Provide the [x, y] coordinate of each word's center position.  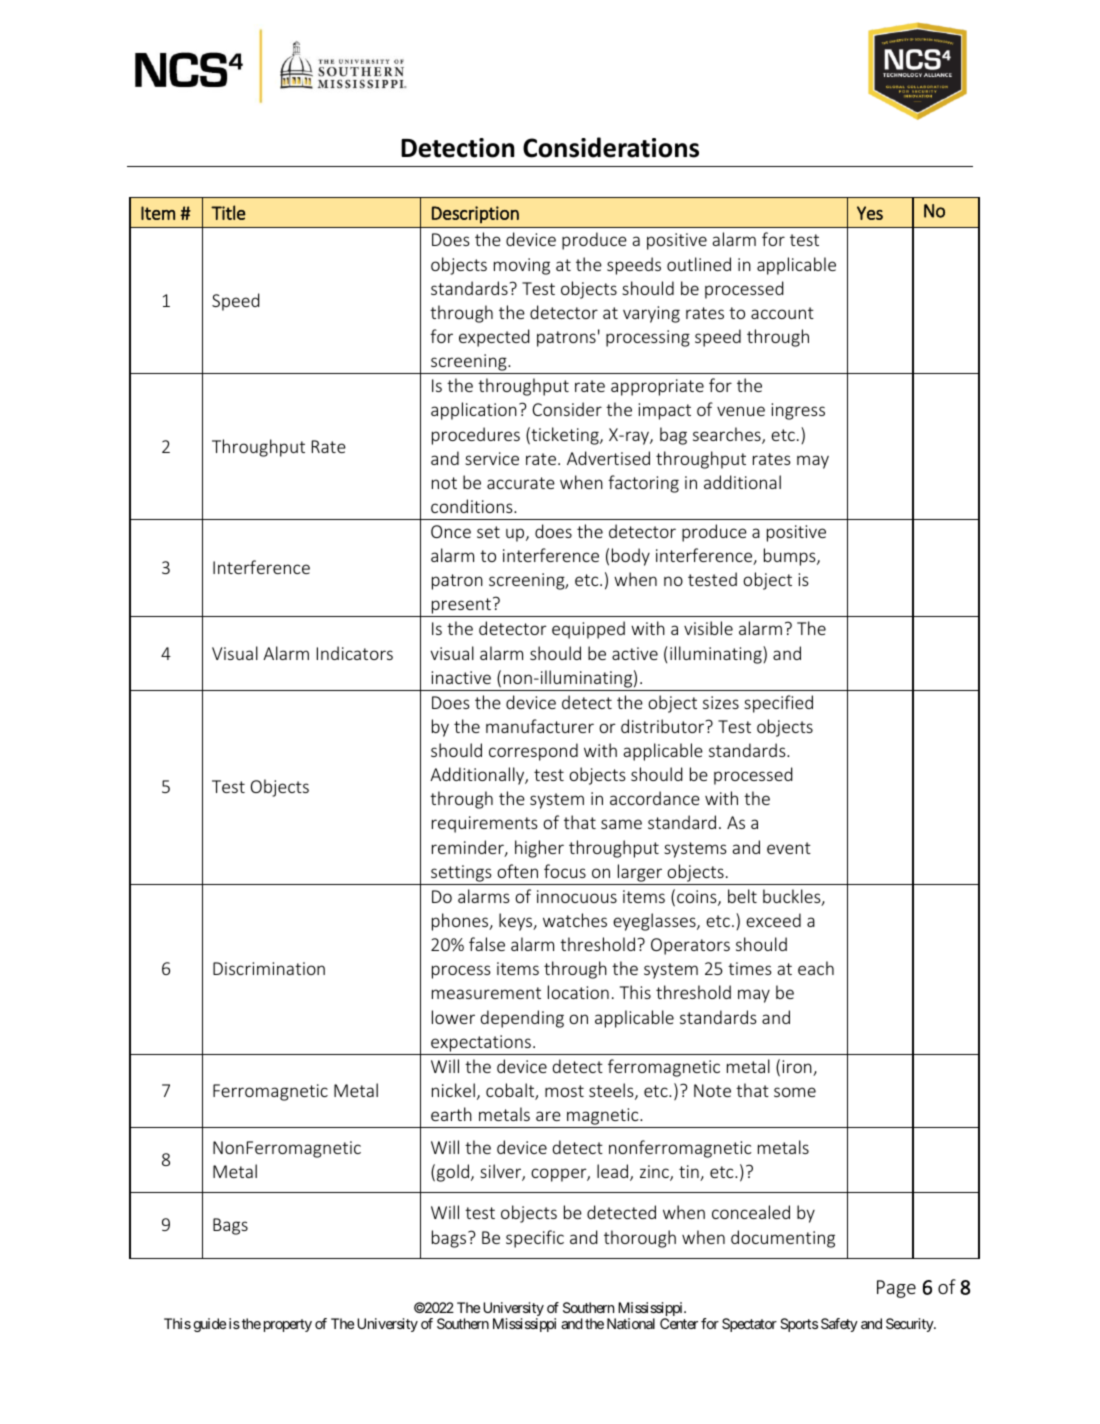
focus [565, 871]
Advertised [608, 458]
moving [522, 266]
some [795, 1092]
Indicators [355, 653]
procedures [476, 436]
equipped [588, 630]
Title [228, 212]
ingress [798, 411]
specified [778, 704]
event [789, 848]
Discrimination [269, 968]
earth [451, 1114]
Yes [870, 213]
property [288, 1325]
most [564, 1091]
